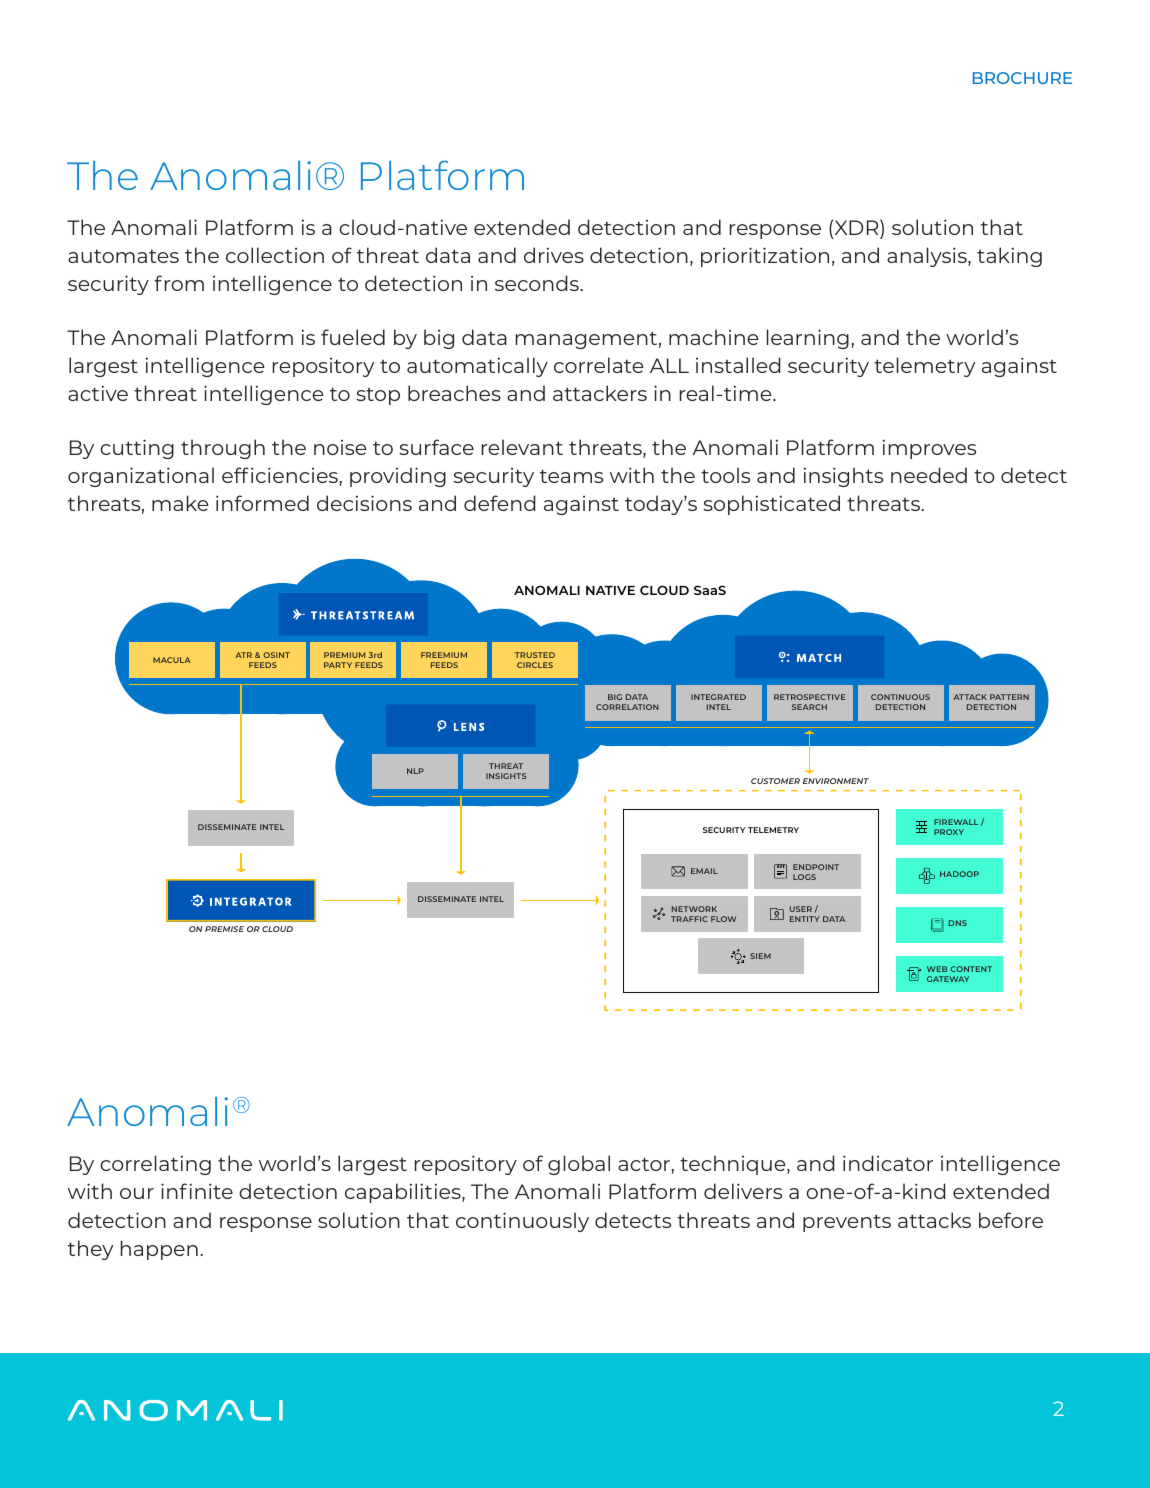  I want to click on seconds, so click(538, 283).
